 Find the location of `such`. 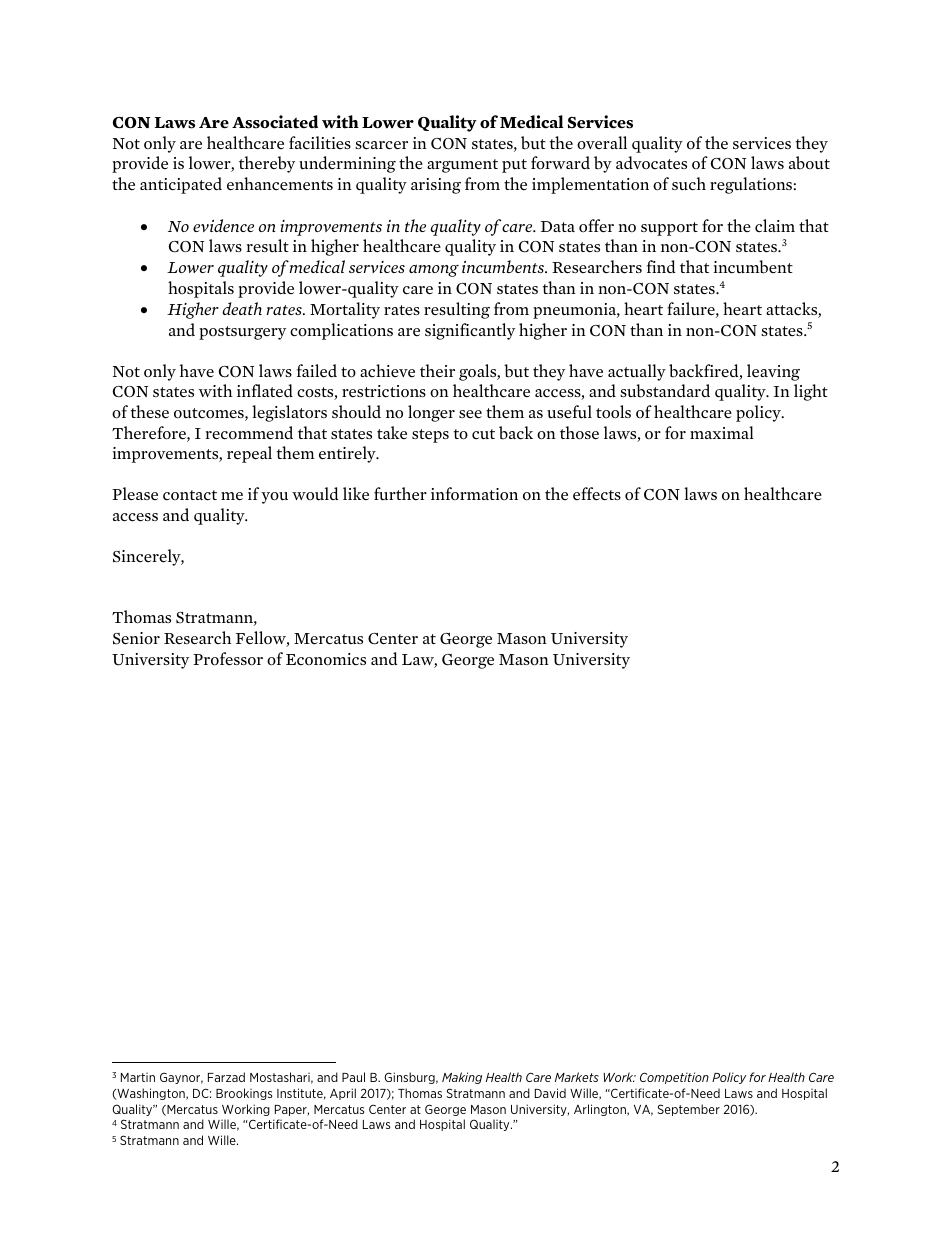

such is located at coordinates (689, 184).
